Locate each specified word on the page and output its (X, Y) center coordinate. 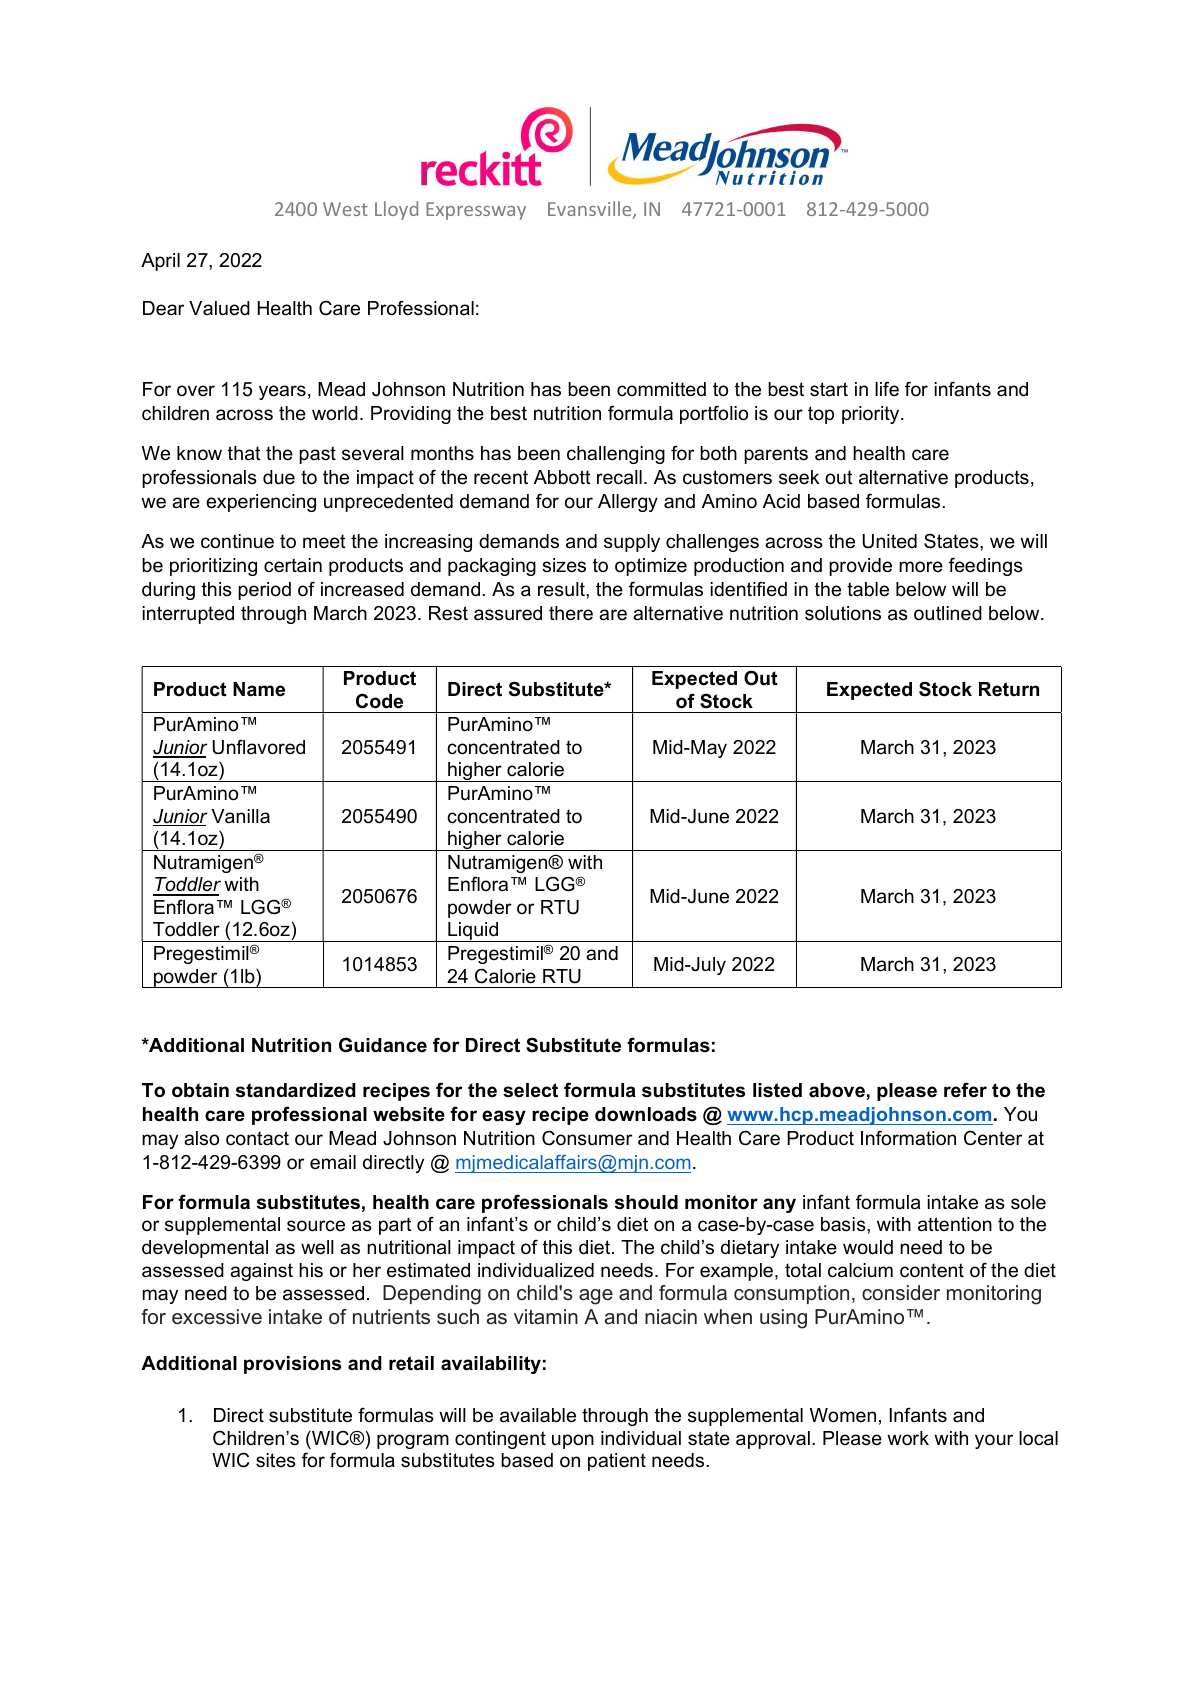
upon (573, 1441)
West (345, 209)
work (908, 1438)
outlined (948, 613)
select (530, 1090)
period (264, 591)
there (571, 613)
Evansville (591, 210)
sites (276, 1460)
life (887, 389)
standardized (296, 1090)
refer (965, 1090)
